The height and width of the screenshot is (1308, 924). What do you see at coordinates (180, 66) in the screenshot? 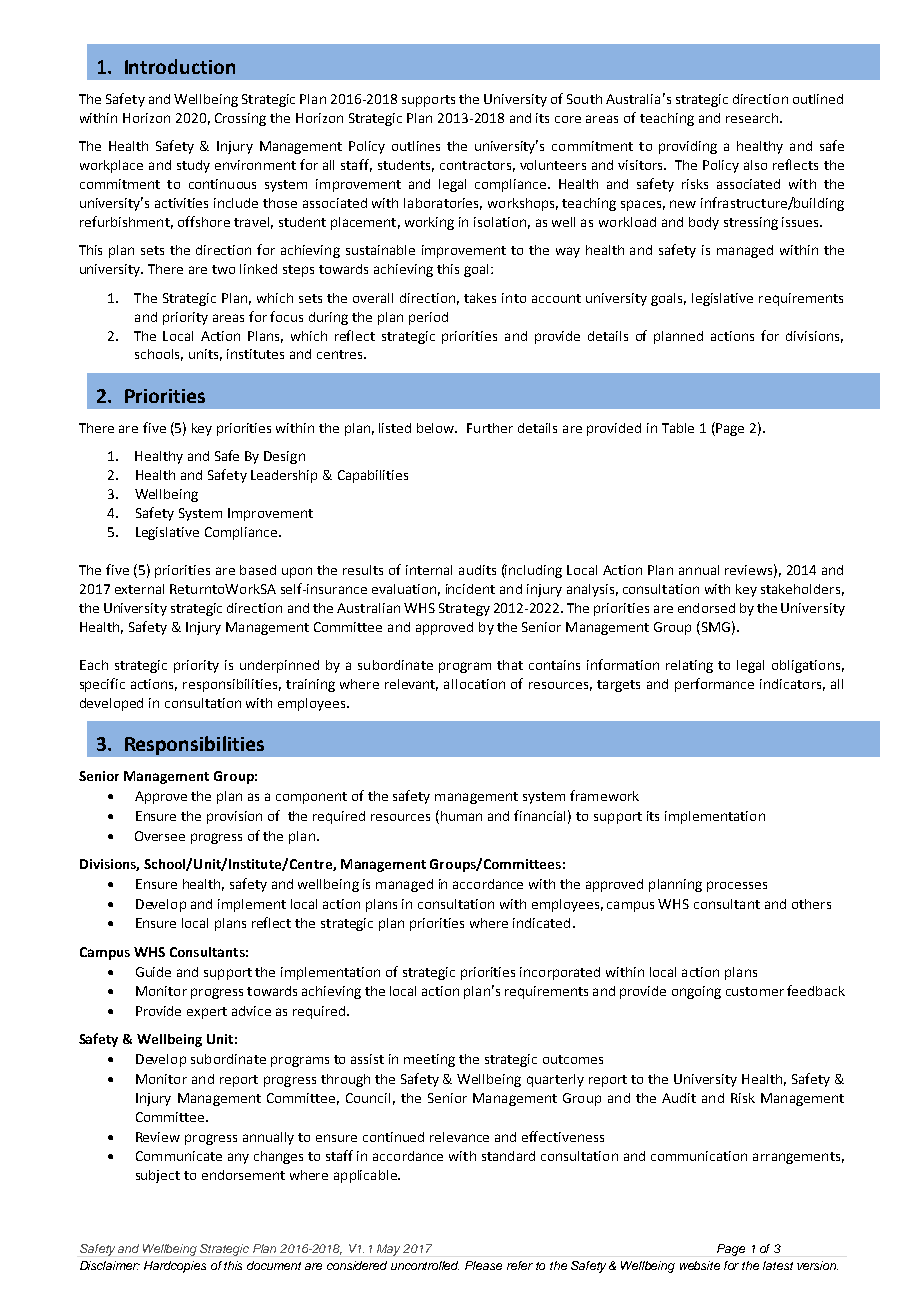
I see `Introduction` at bounding box center [180, 66].
